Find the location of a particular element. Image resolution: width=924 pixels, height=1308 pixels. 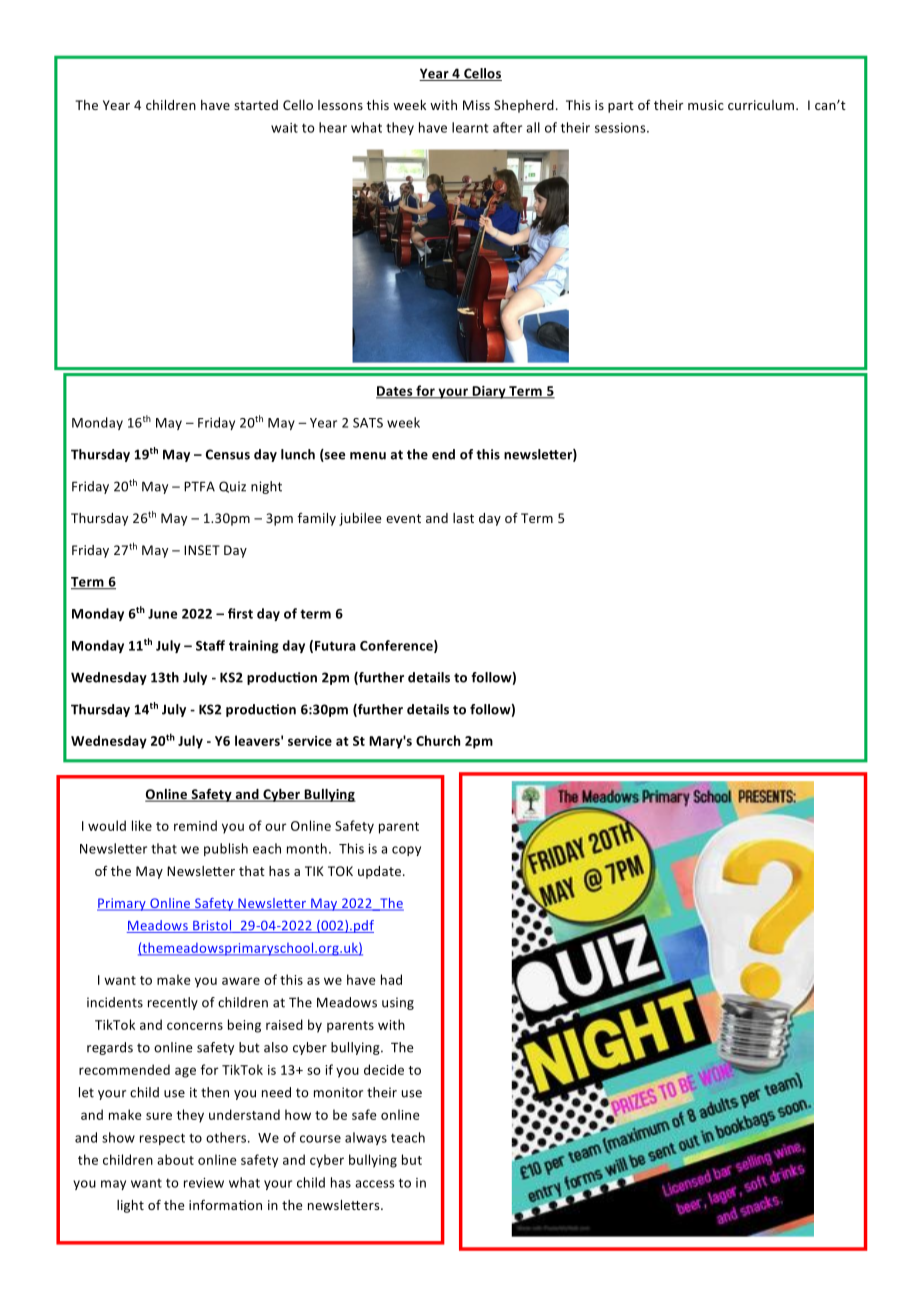

last is located at coordinates (463, 518).
